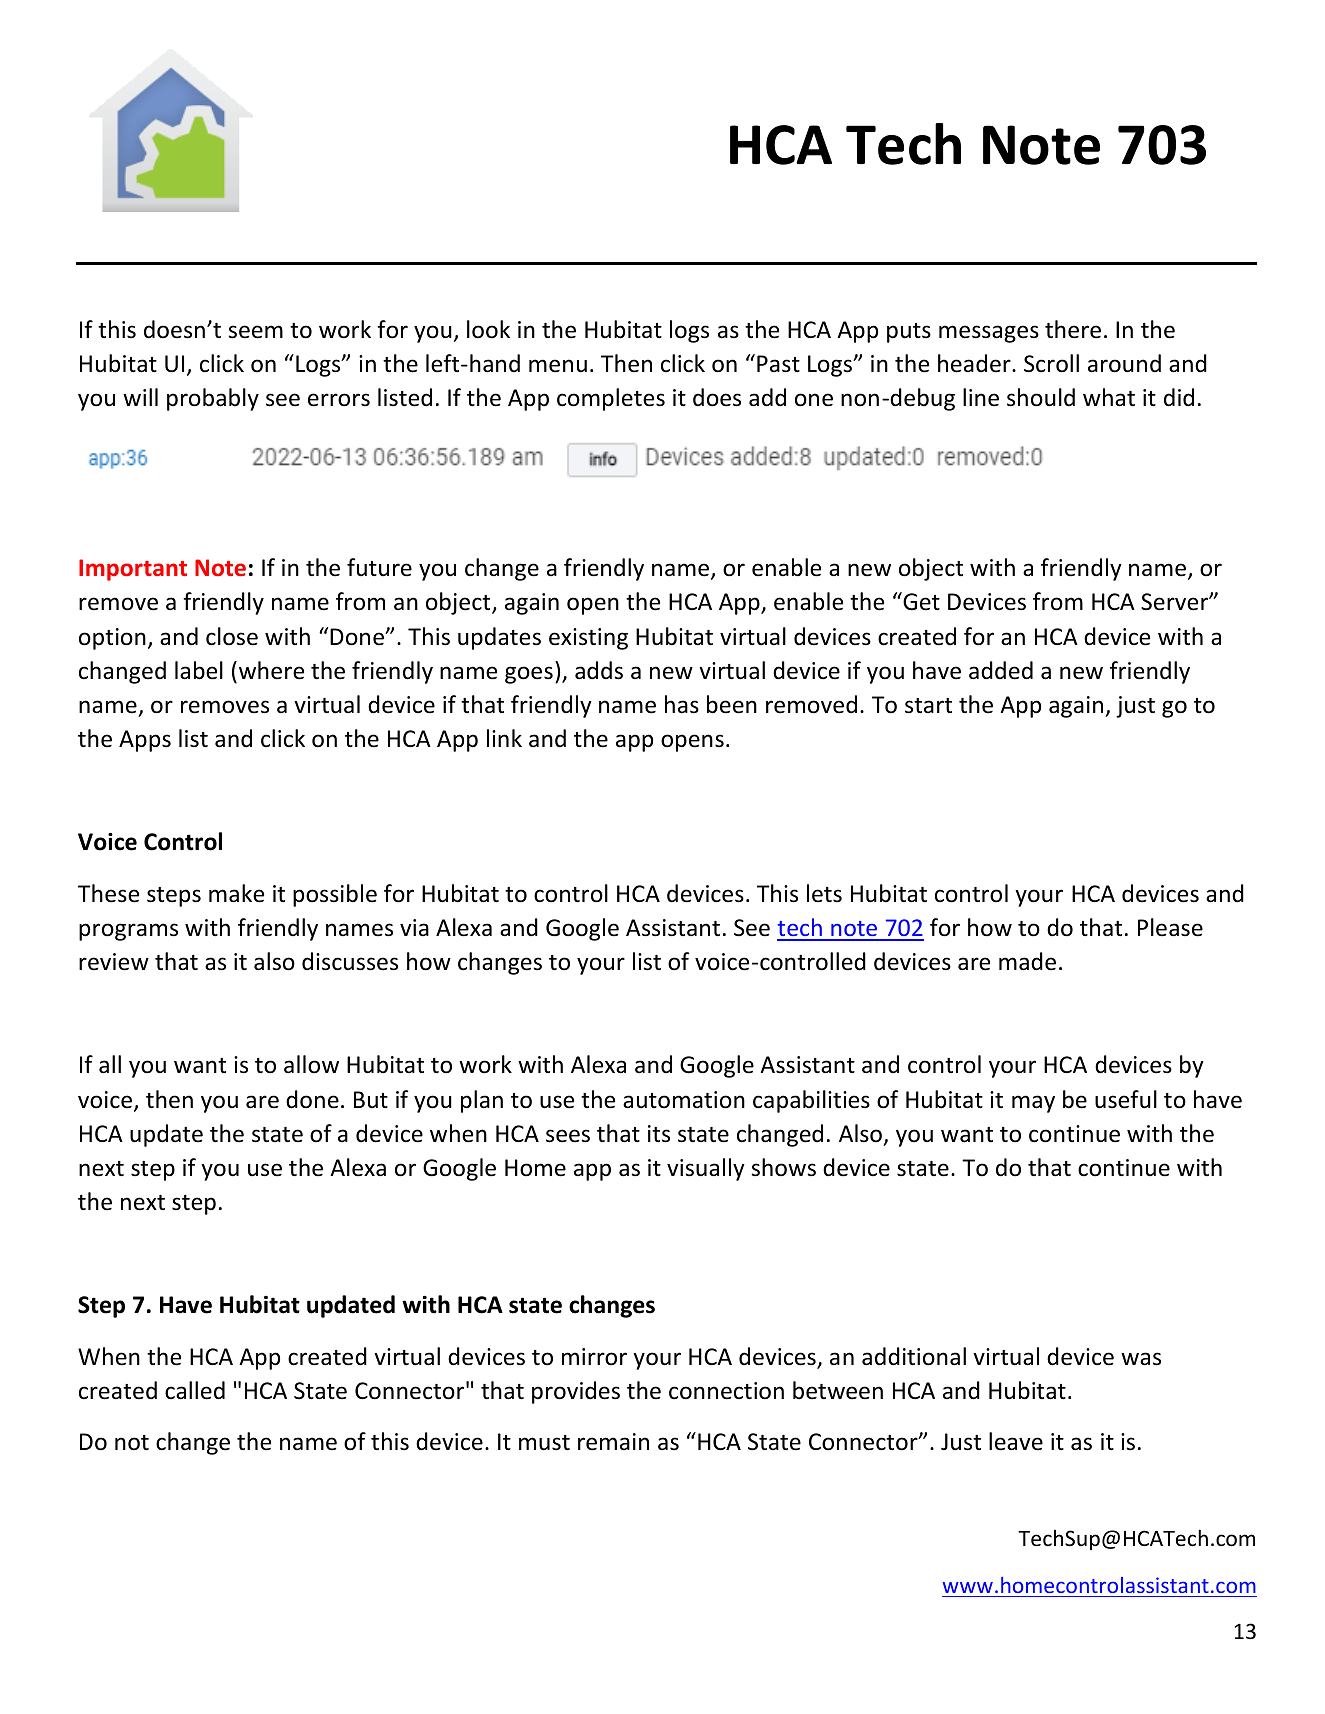  Describe the element at coordinates (271, 670) in the screenshot. I see `where` at that location.
